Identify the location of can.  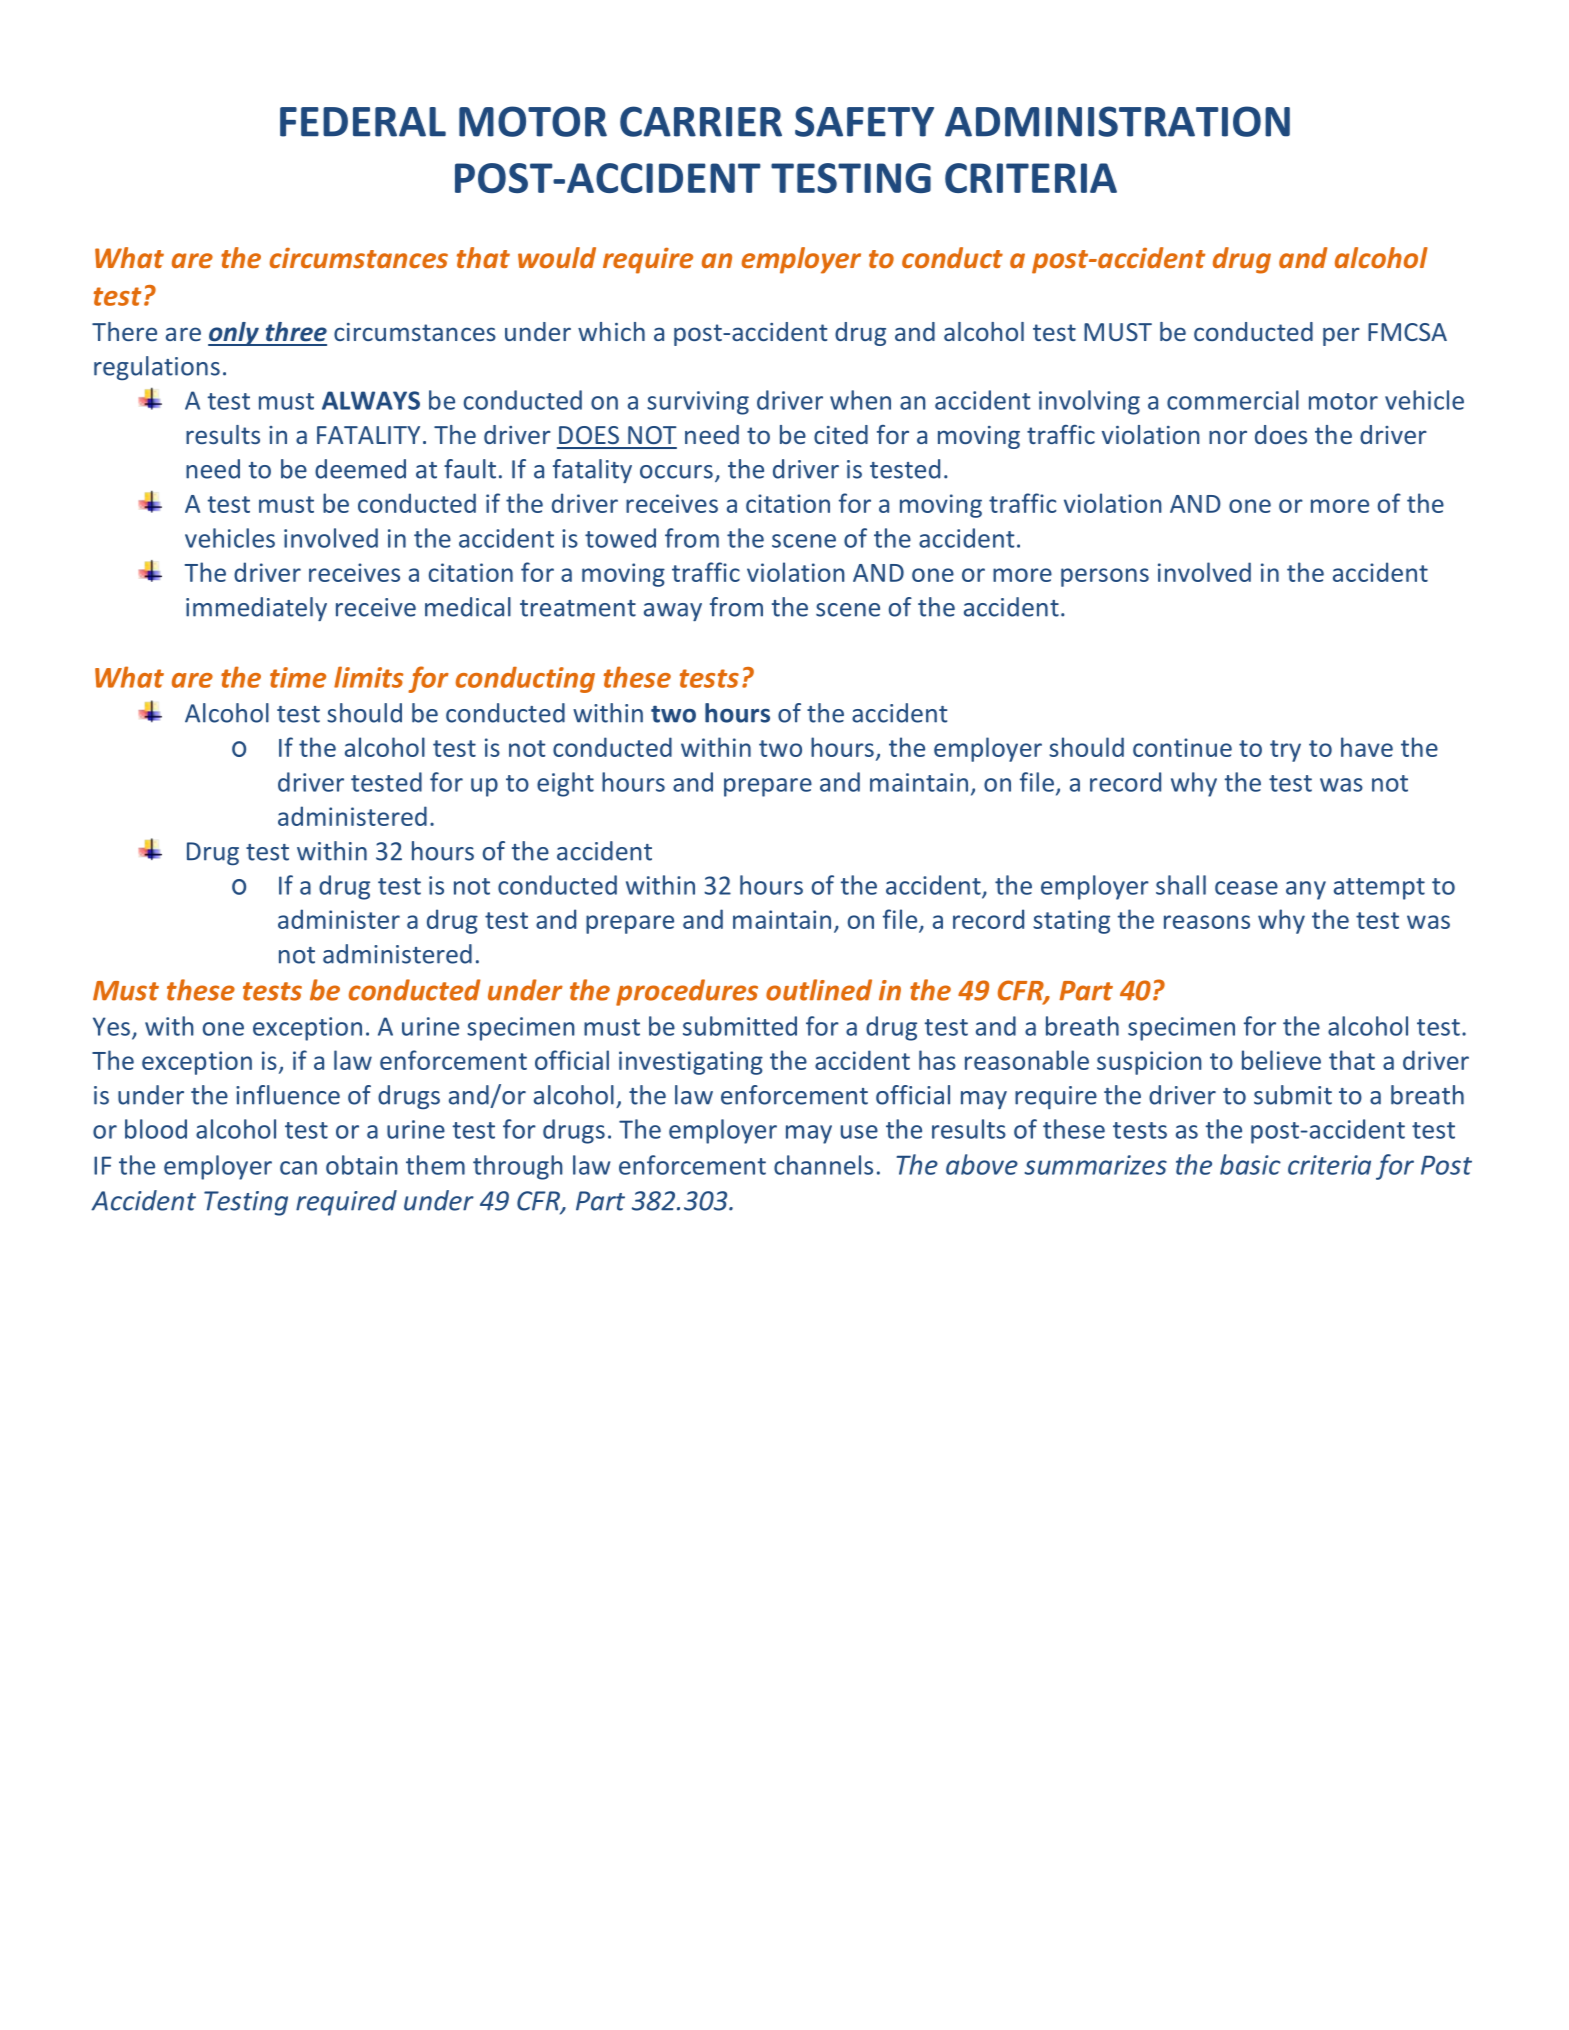
(298, 1168).
